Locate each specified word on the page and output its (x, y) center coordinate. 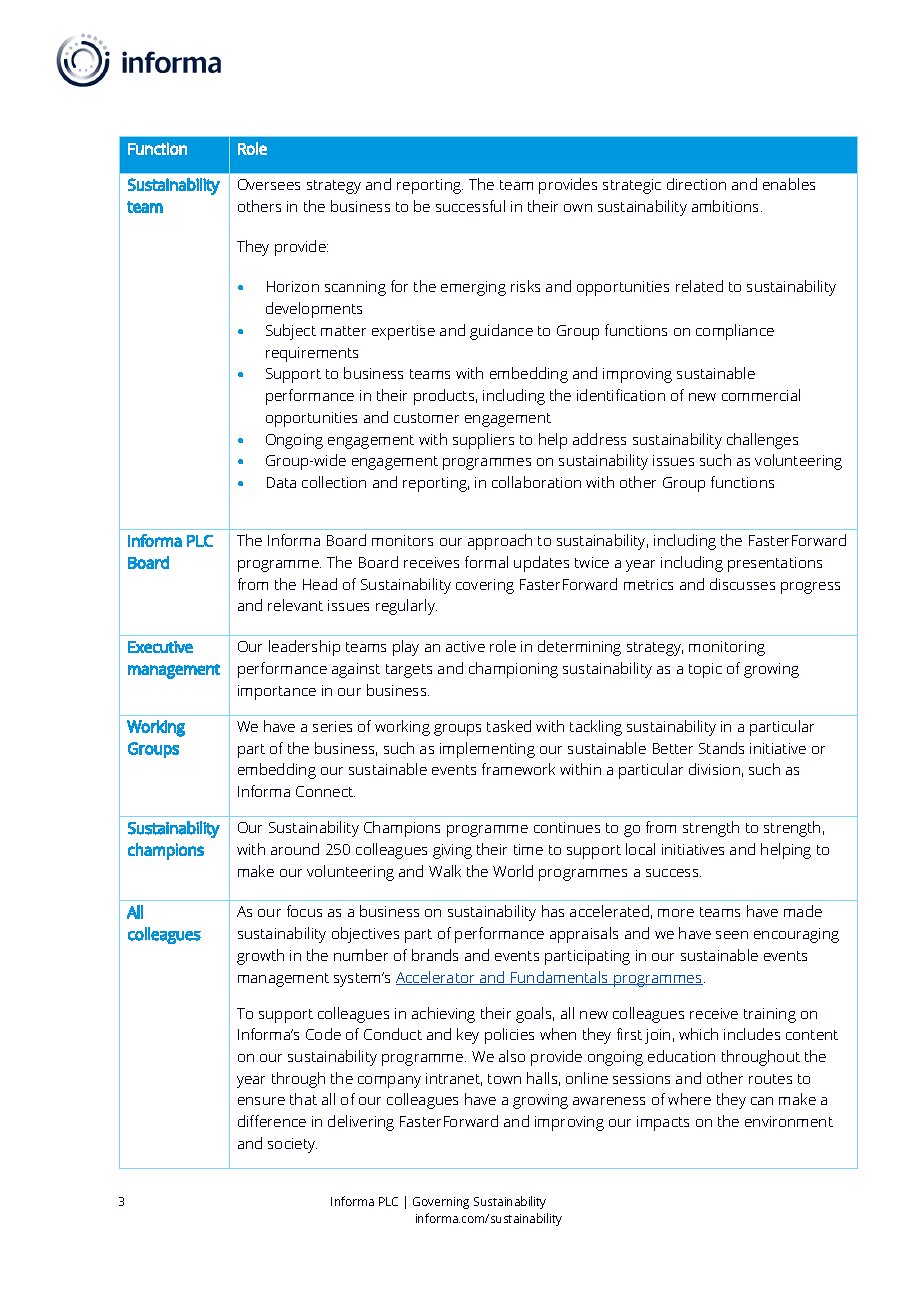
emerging (473, 288)
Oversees (269, 184)
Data (281, 482)
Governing (441, 1203)
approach (500, 542)
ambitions (727, 206)
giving (452, 851)
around (295, 849)
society (292, 1145)
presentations (775, 564)
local (640, 849)
